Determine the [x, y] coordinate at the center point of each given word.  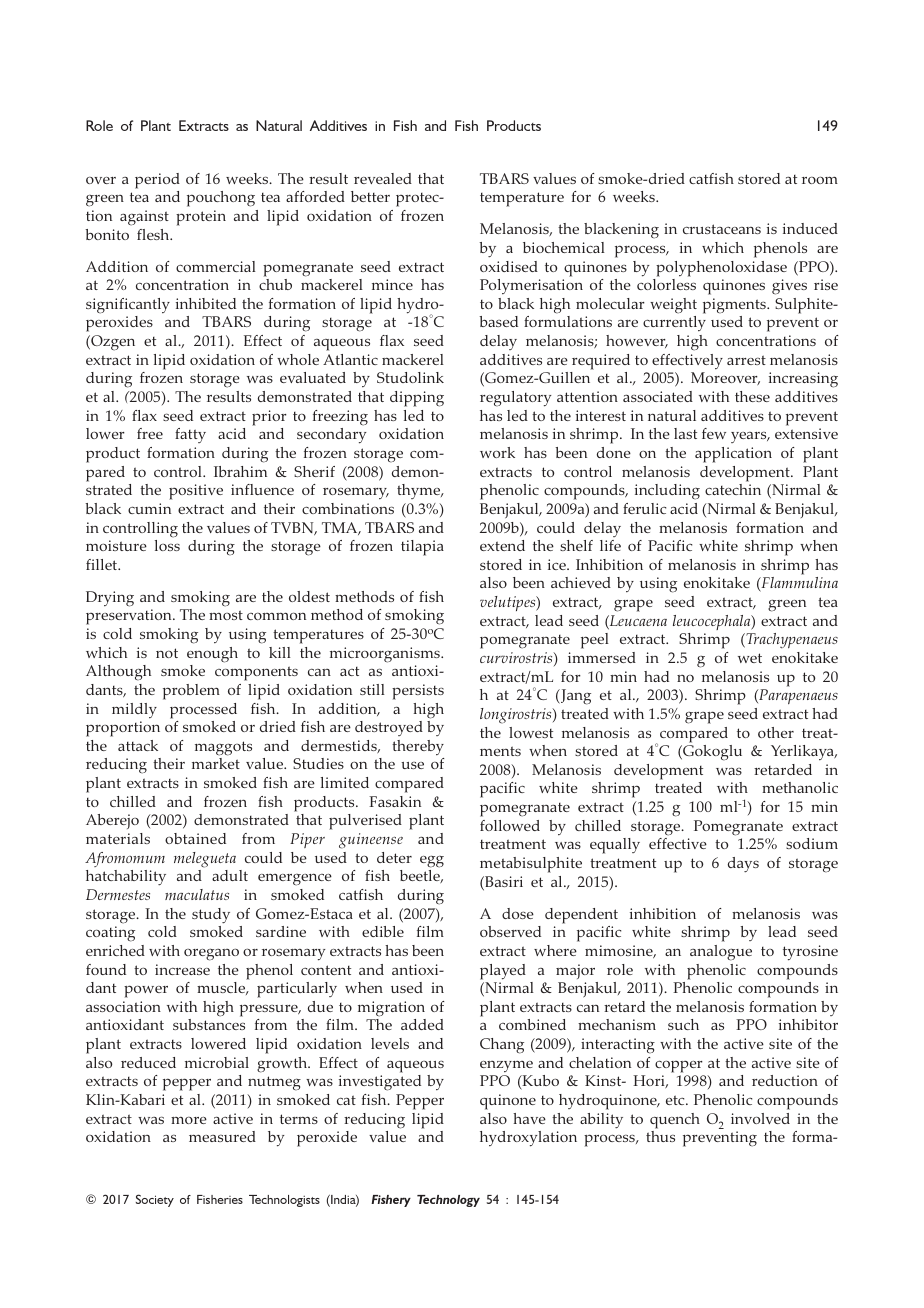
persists [418, 692]
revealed [383, 178]
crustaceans [722, 229]
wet [750, 658]
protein [201, 218]
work [497, 452]
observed [510, 931]
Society [155, 1200]
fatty [190, 435]
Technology [448, 1201]
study [211, 915]
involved [760, 1118]
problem [191, 692]
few [714, 433]
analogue [721, 953]
